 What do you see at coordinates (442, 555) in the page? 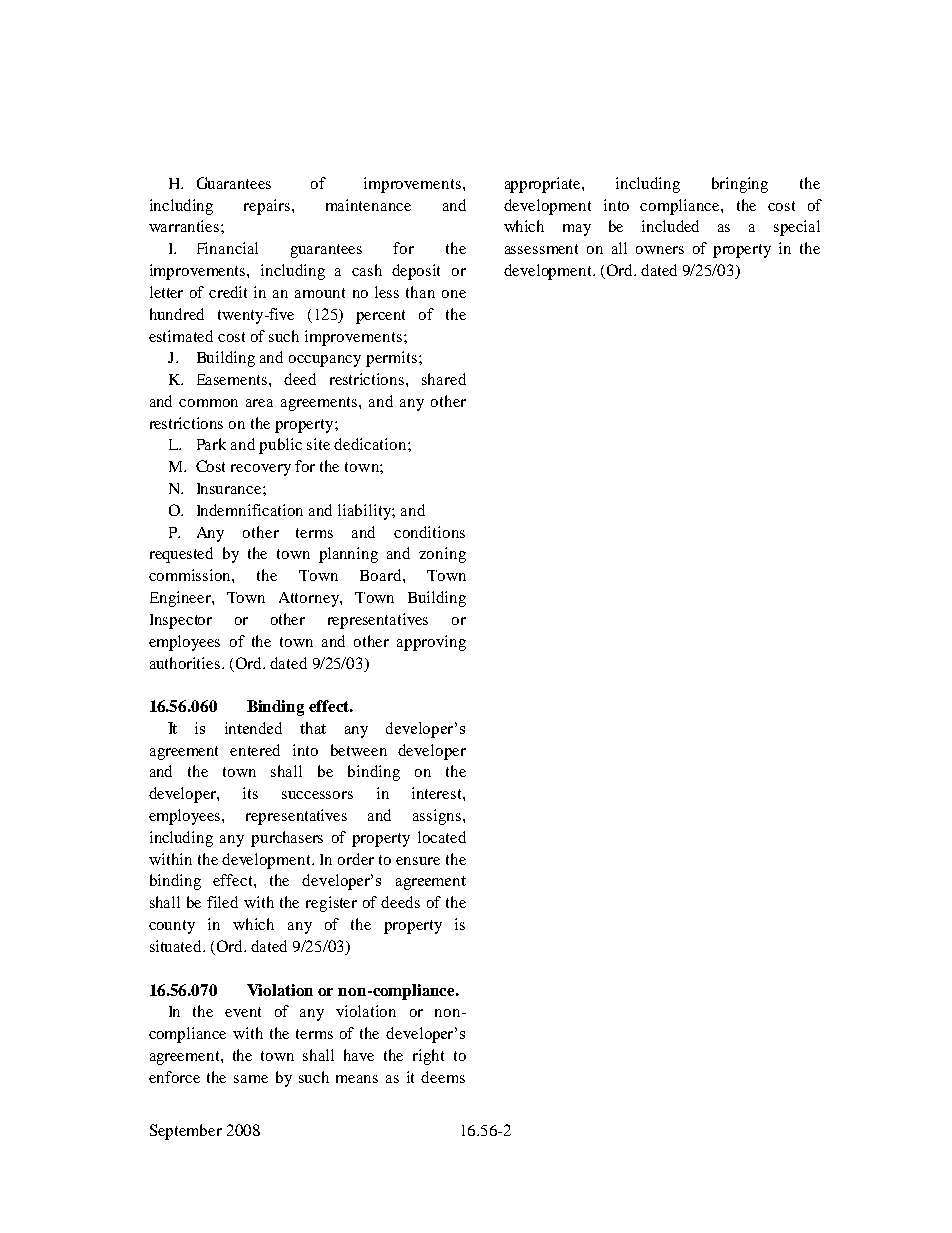
I see `zoning` at bounding box center [442, 555].
